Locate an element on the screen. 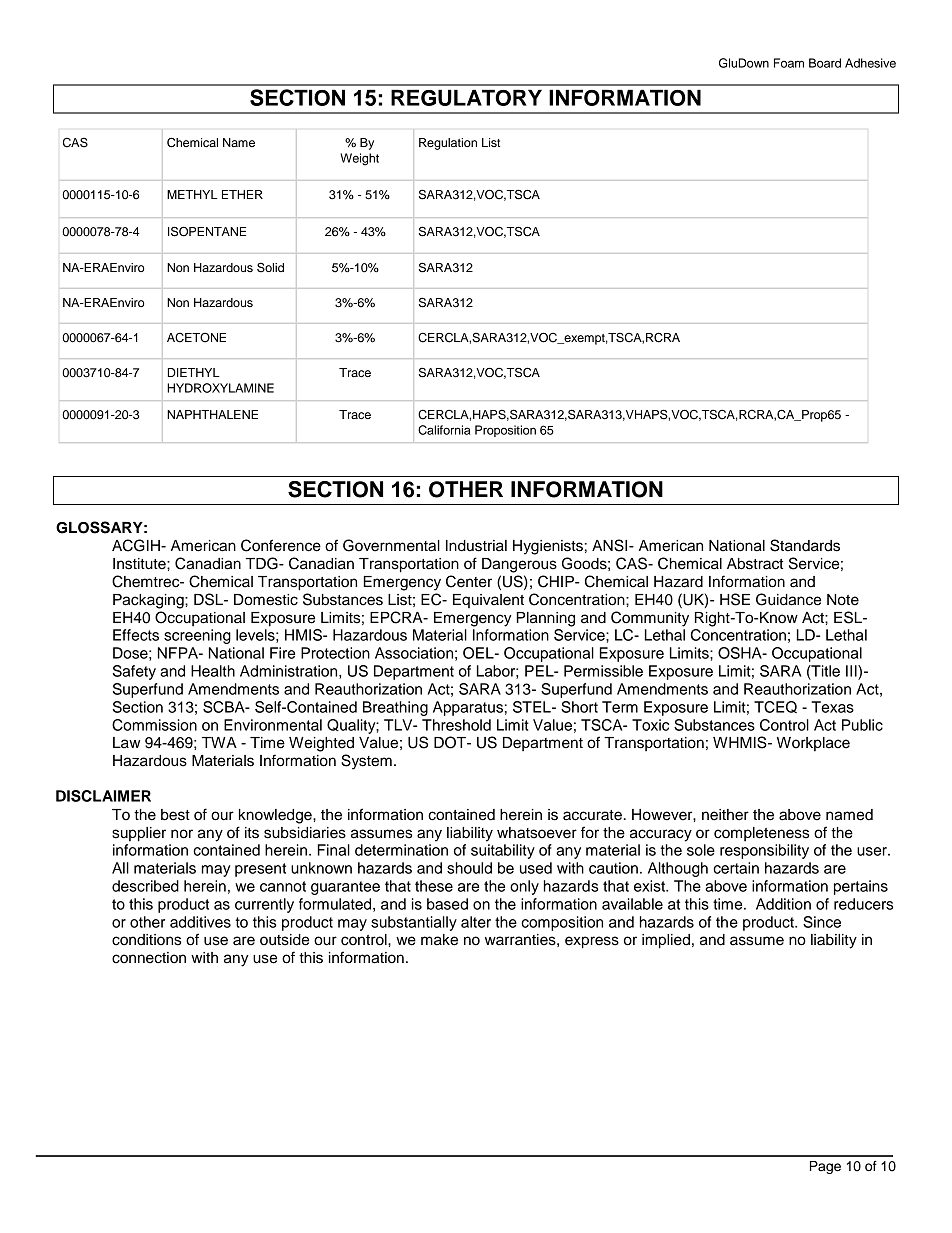 The height and width of the screenshot is (1233, 952). connection is located at coordinates (149, 958).
